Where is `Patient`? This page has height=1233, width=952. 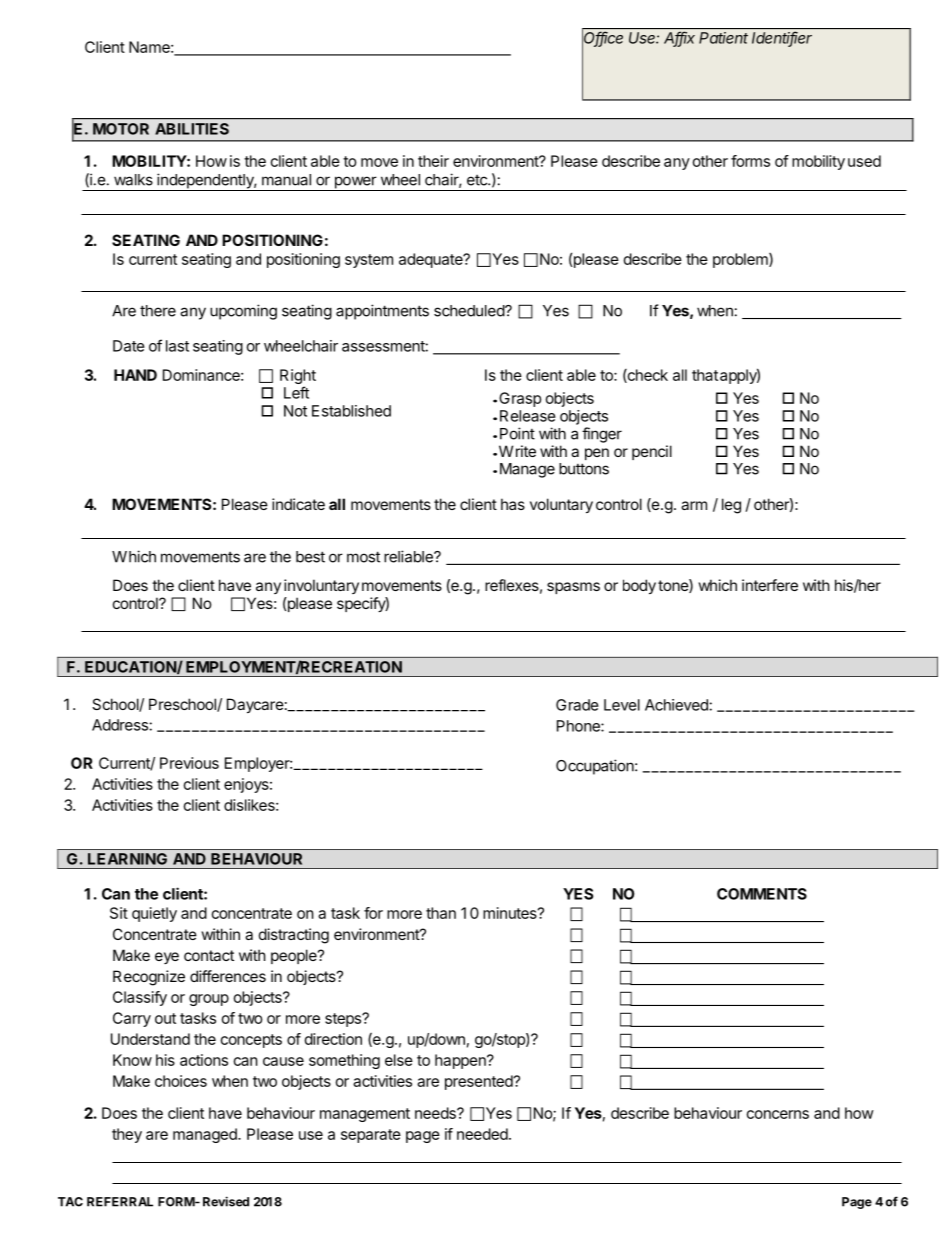
Patient is located at coordinates (723, 38).
